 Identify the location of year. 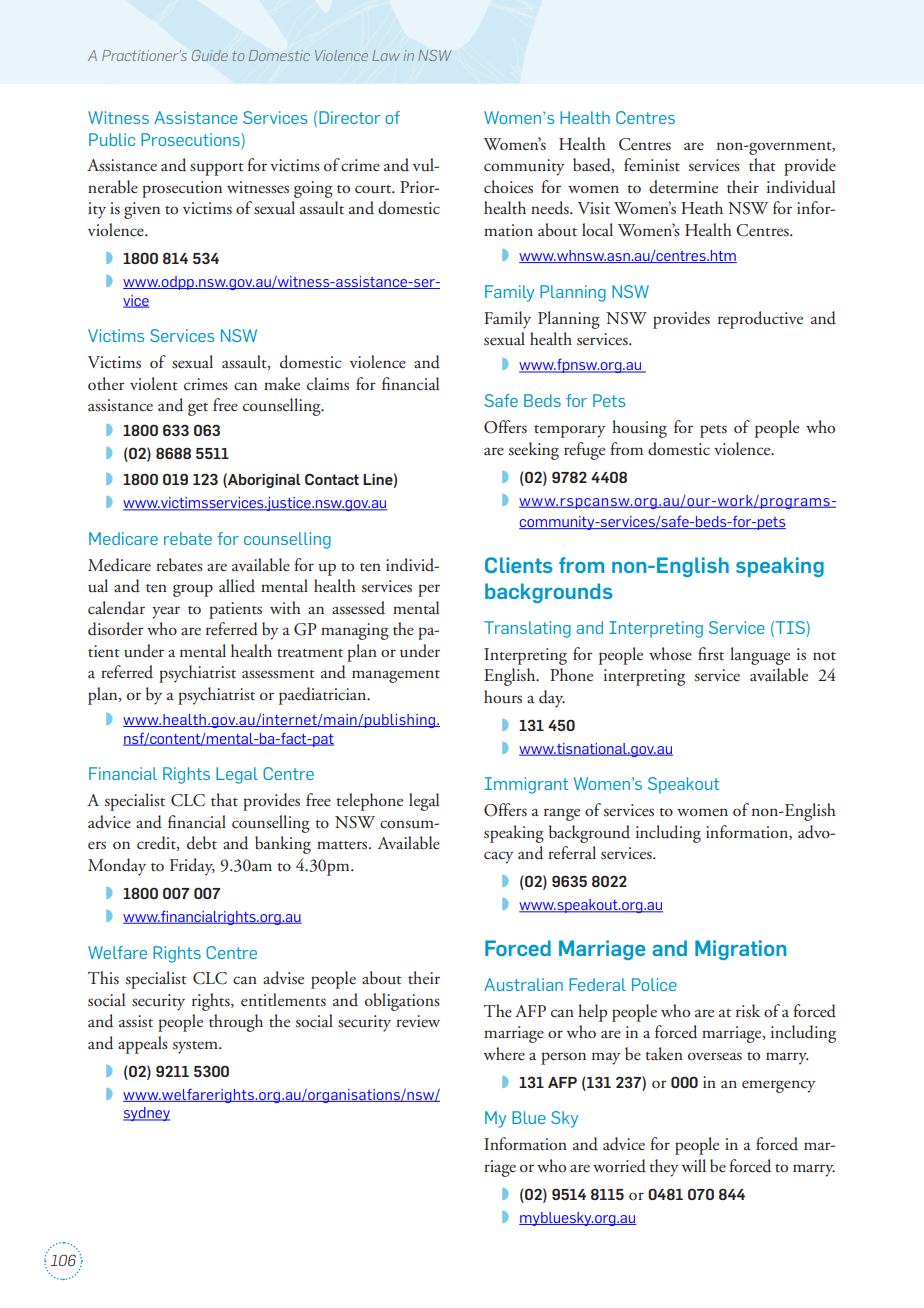
(166, 612).
